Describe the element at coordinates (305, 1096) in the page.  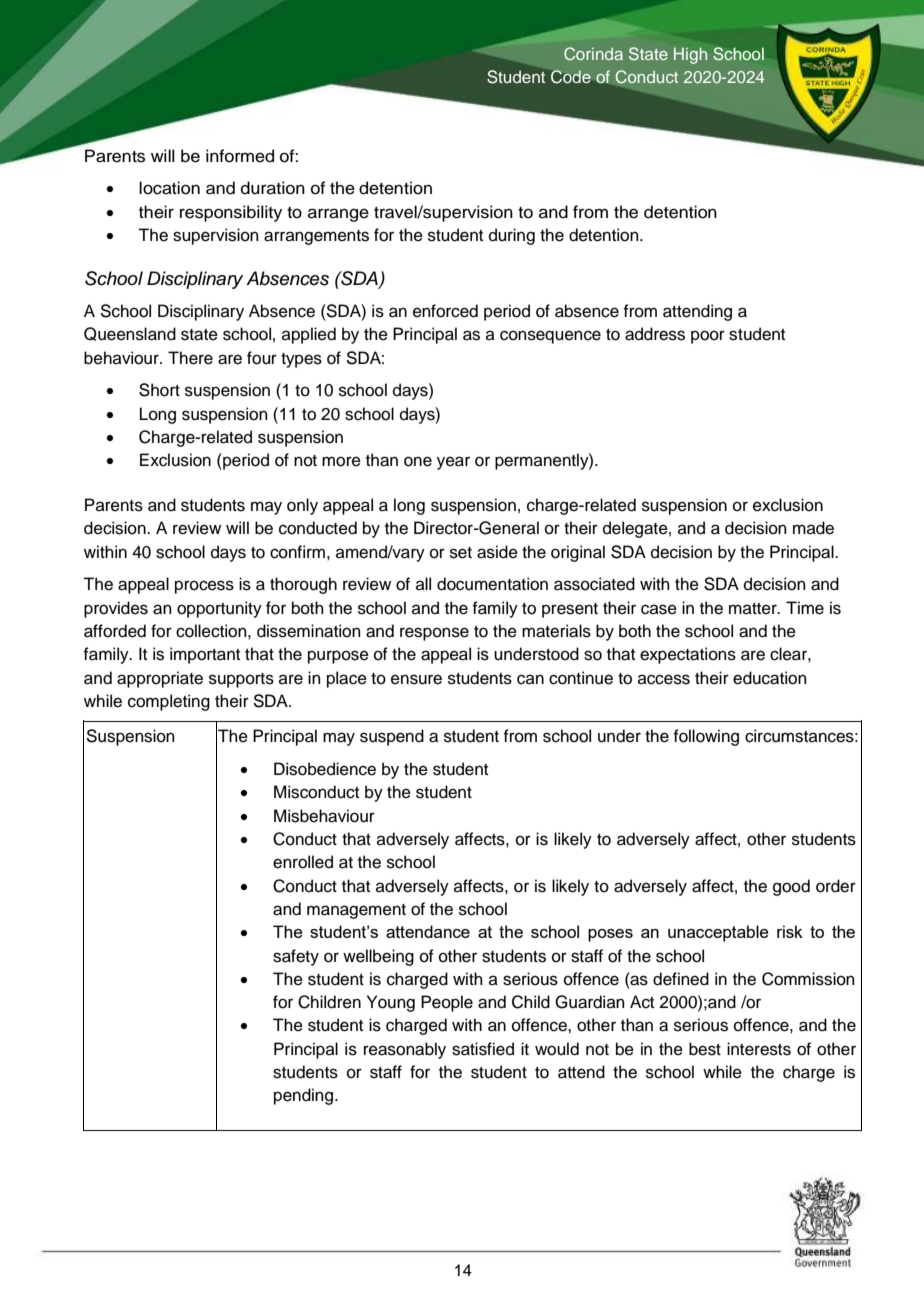
I see `pending` at that location.
